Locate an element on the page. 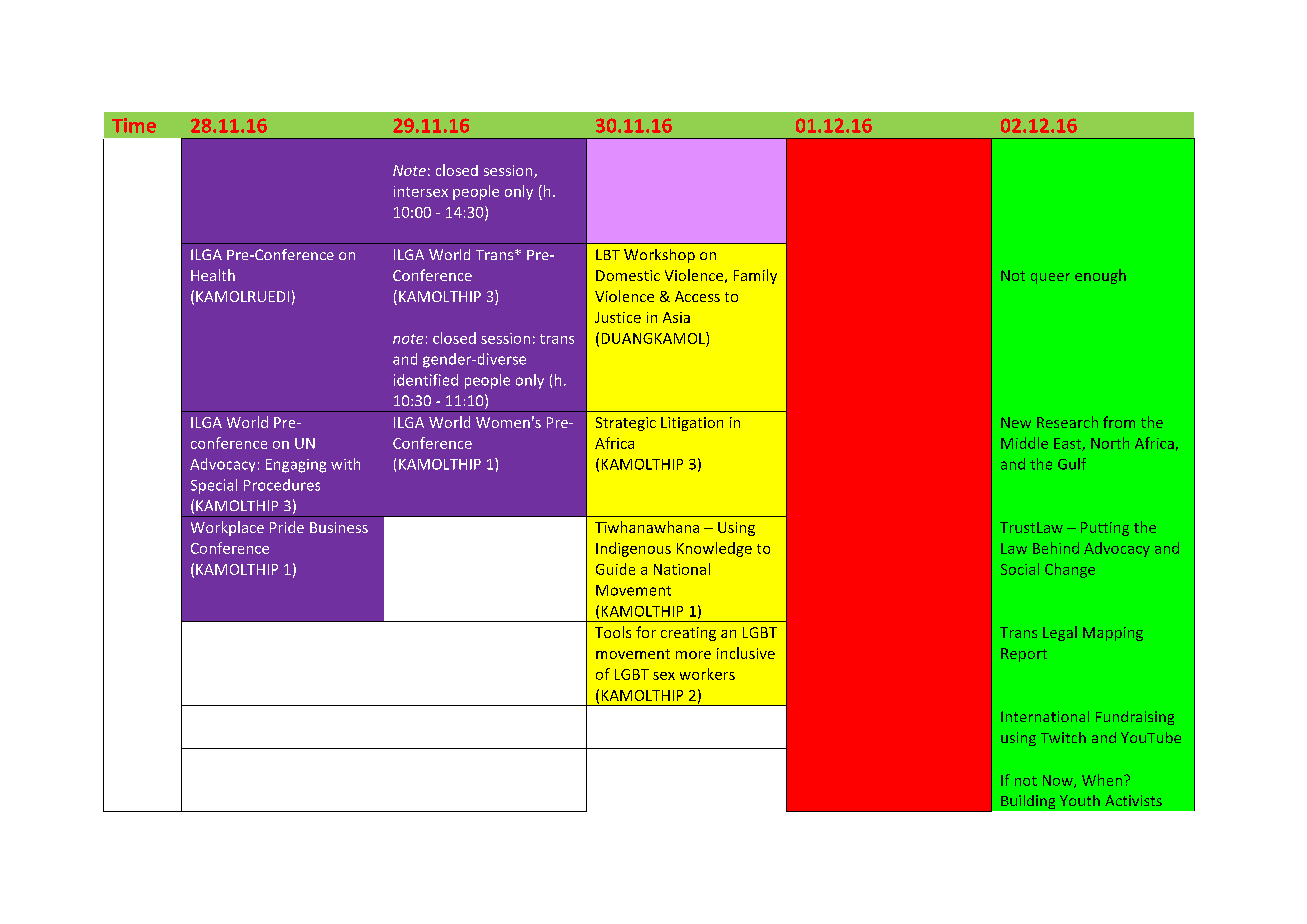  for is located at coordinates (646, 632).
